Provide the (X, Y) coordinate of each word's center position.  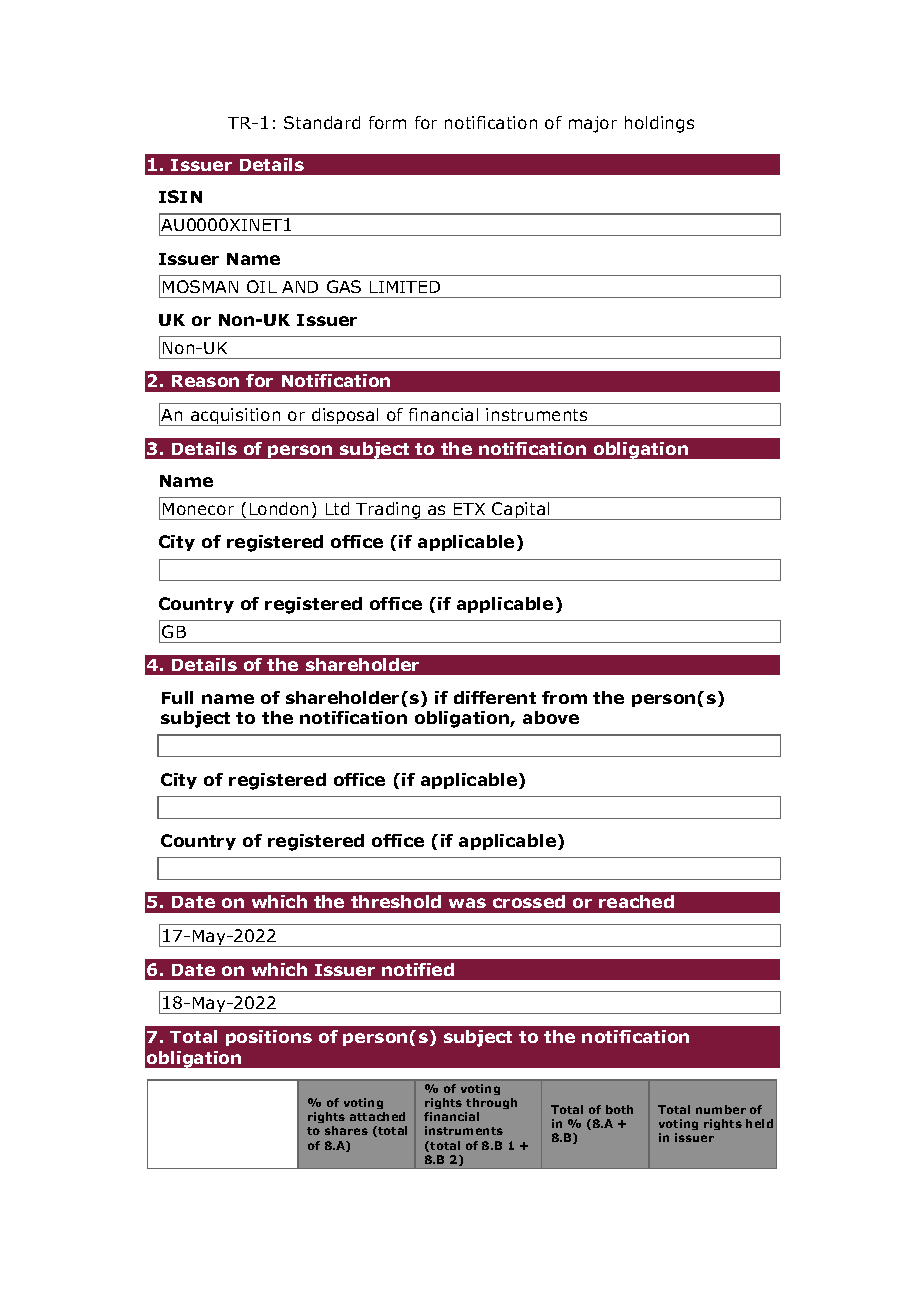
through (491, 1103)
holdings (659, 124)
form (387, 122)
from (564, 697)
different (495, 697)
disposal (345, 417)
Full (177, 697)
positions (269, 1038)
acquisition (236, 417)
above (551, 717)
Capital (521, 511)
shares (346, 1130)
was (467, 903)
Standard (322, 122)
